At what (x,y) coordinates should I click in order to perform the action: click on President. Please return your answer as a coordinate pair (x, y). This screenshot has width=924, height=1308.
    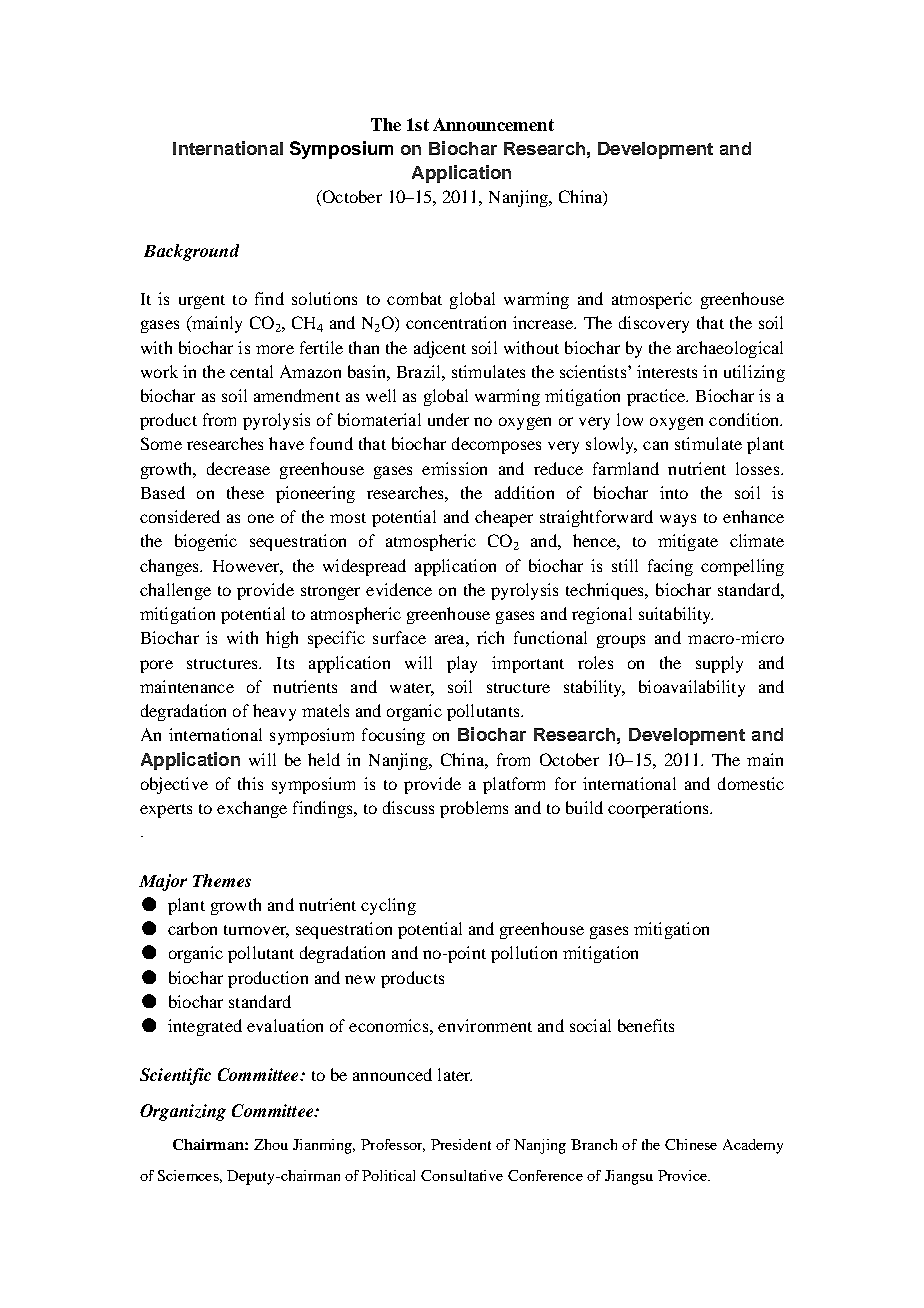
    Looking at the image, I should click on (461, 1144).
